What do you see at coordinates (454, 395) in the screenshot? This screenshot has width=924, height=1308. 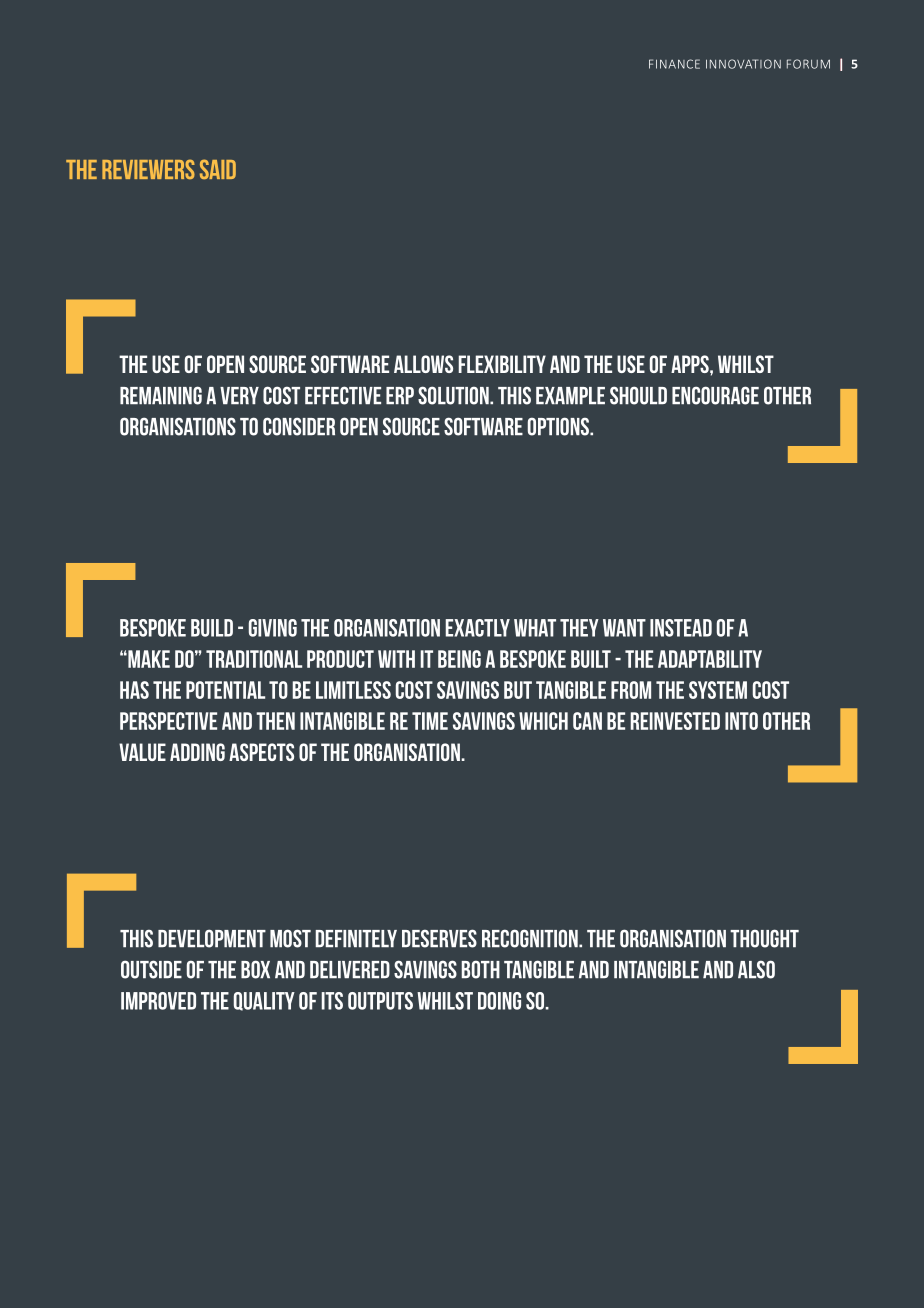 I see `solution` at bounding box center [454, 395].
